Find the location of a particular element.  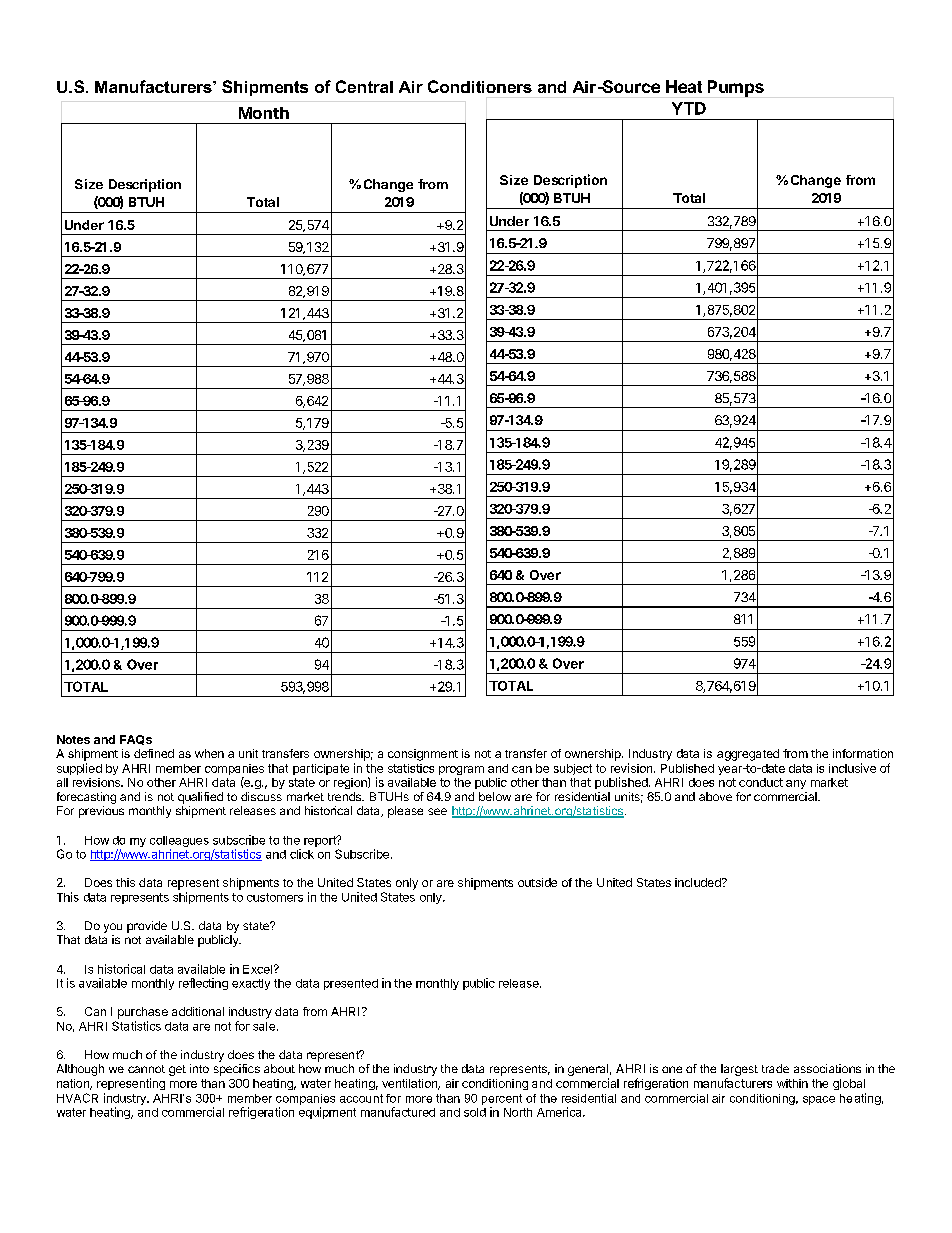

cannot is located at coordinates (146, 1069).
